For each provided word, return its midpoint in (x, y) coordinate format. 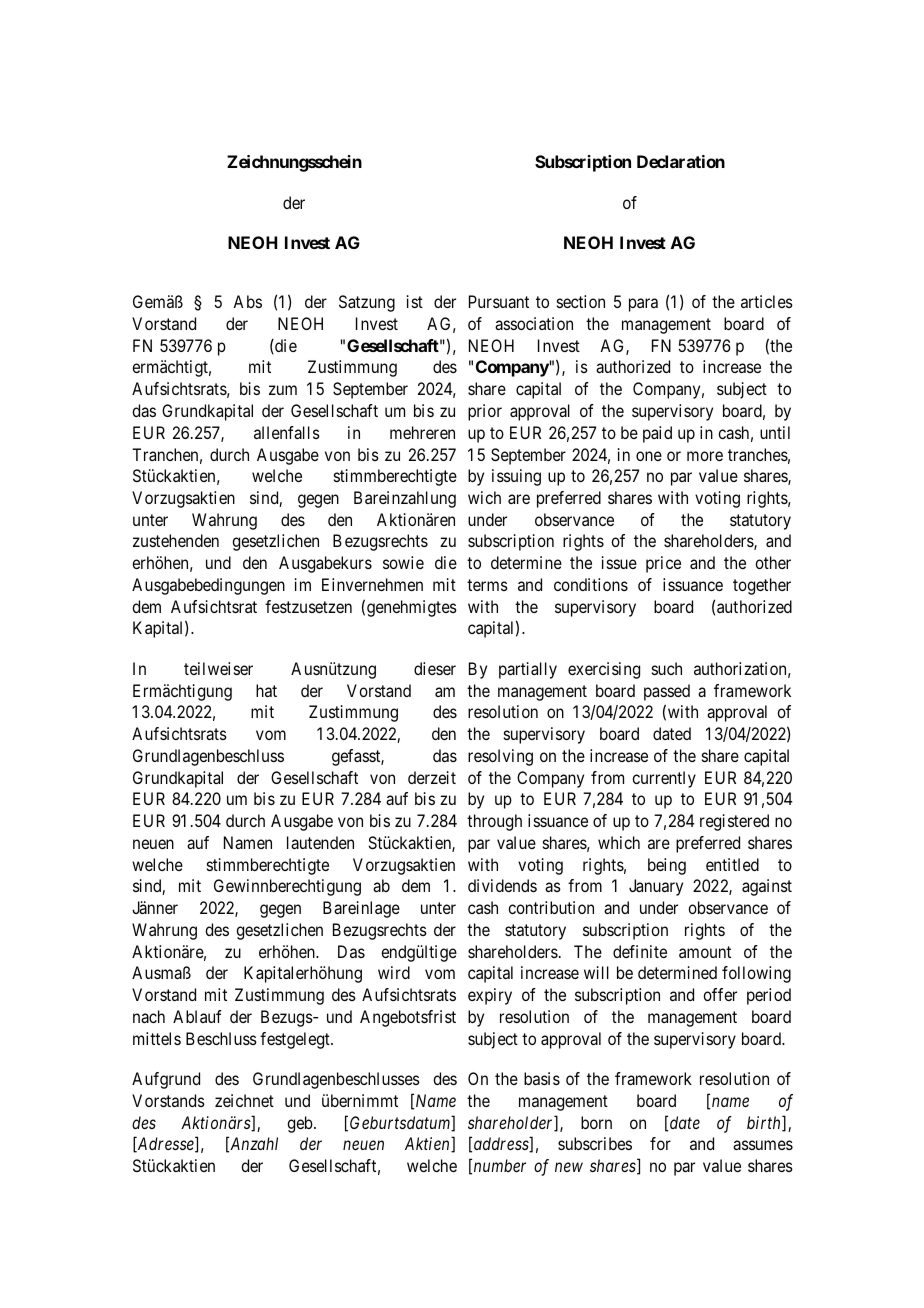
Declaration (681, 161)
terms (487, 585)
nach (149, 1016)
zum (283, 390)
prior (485, 412)
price (663, 564)
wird (394, 972)
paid (657, 434)
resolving (500, 757)
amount (705, 952)
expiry (490, 996)
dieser (435, 668)
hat (266, 690)
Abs (247, 301)
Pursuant (499, 301)
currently (664, 779)
